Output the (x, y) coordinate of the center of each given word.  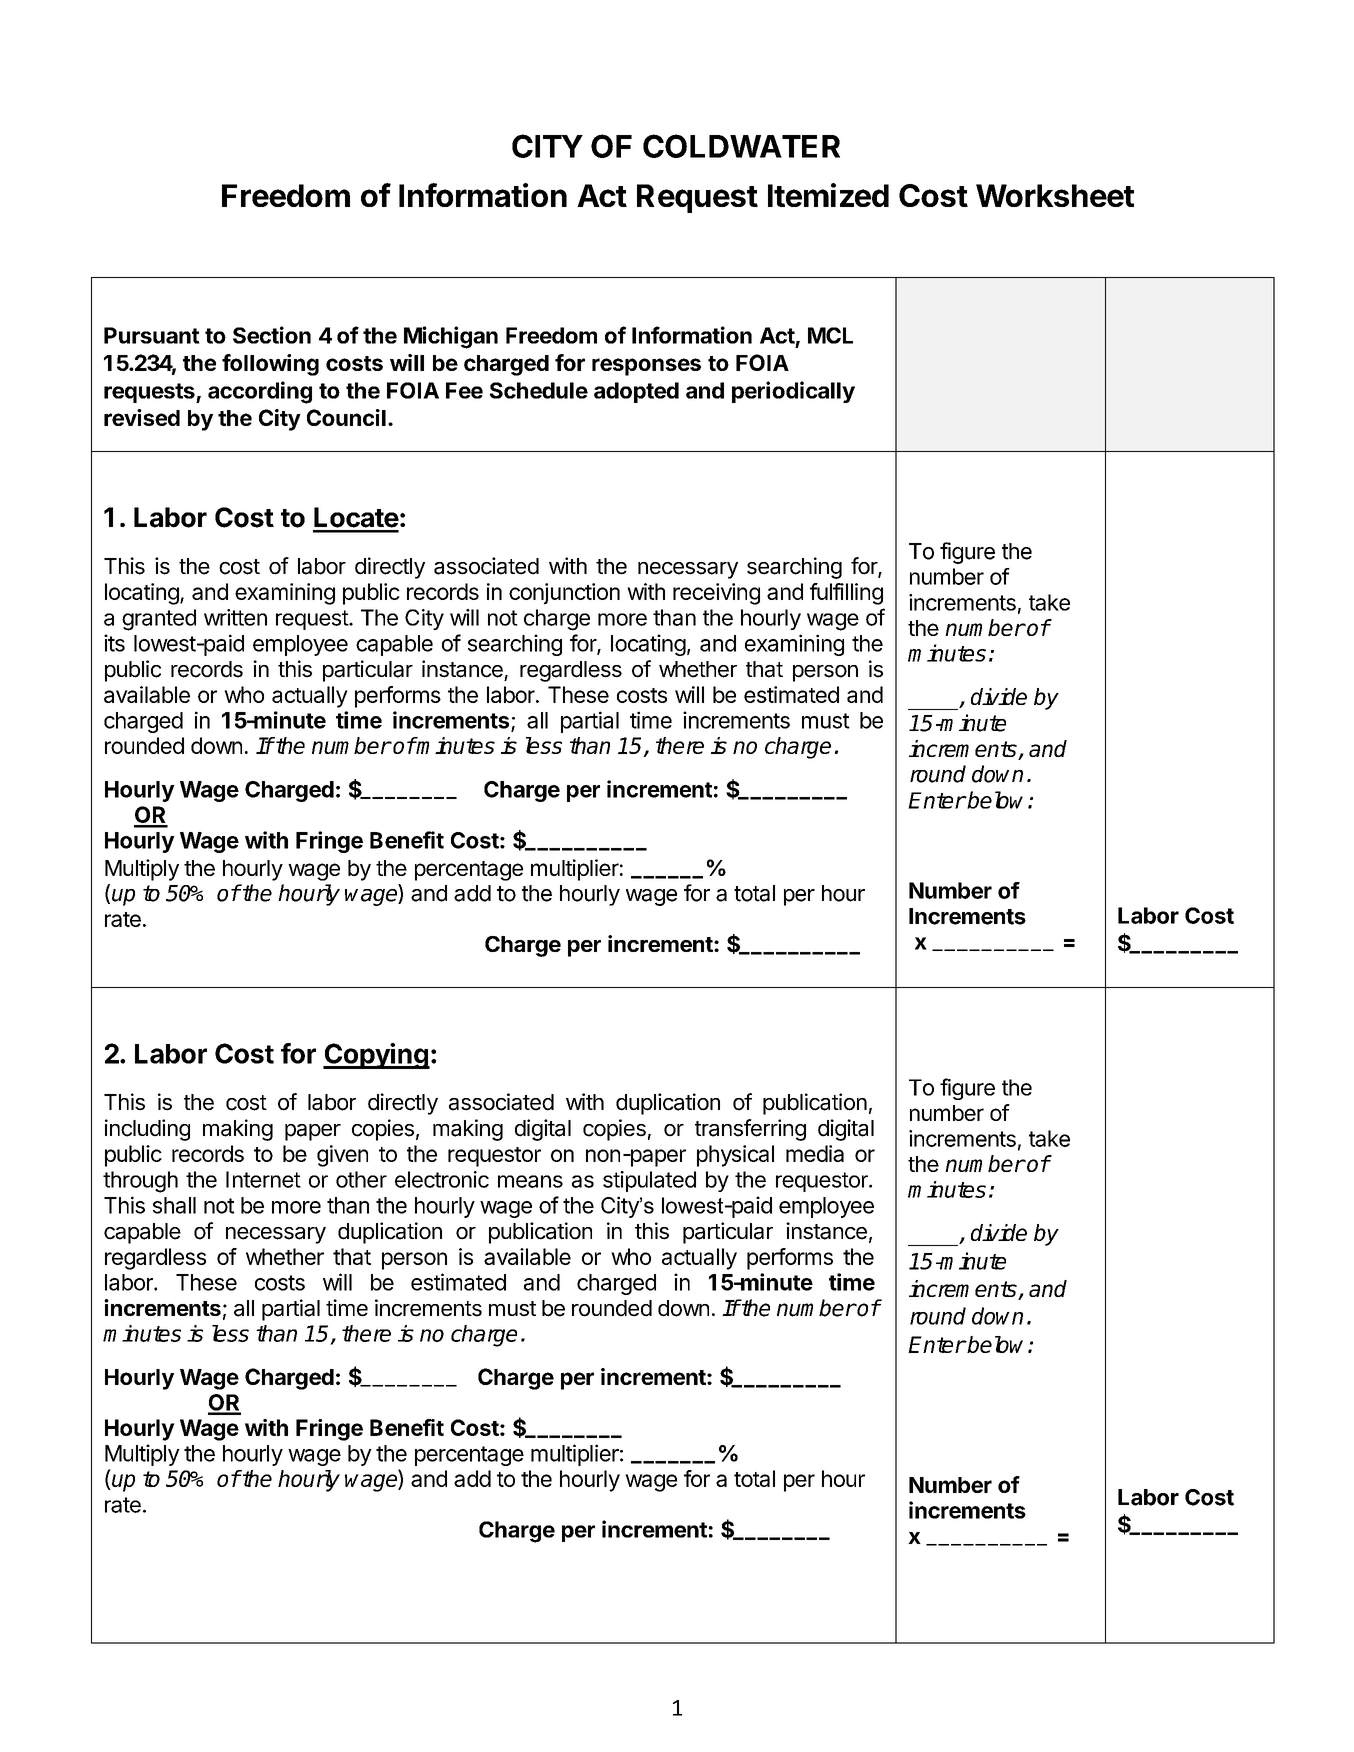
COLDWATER (741, 146)
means (530, 1181)
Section (272, 335)
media (815, 1153)
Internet (263, 1179)
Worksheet (1055, 195)
